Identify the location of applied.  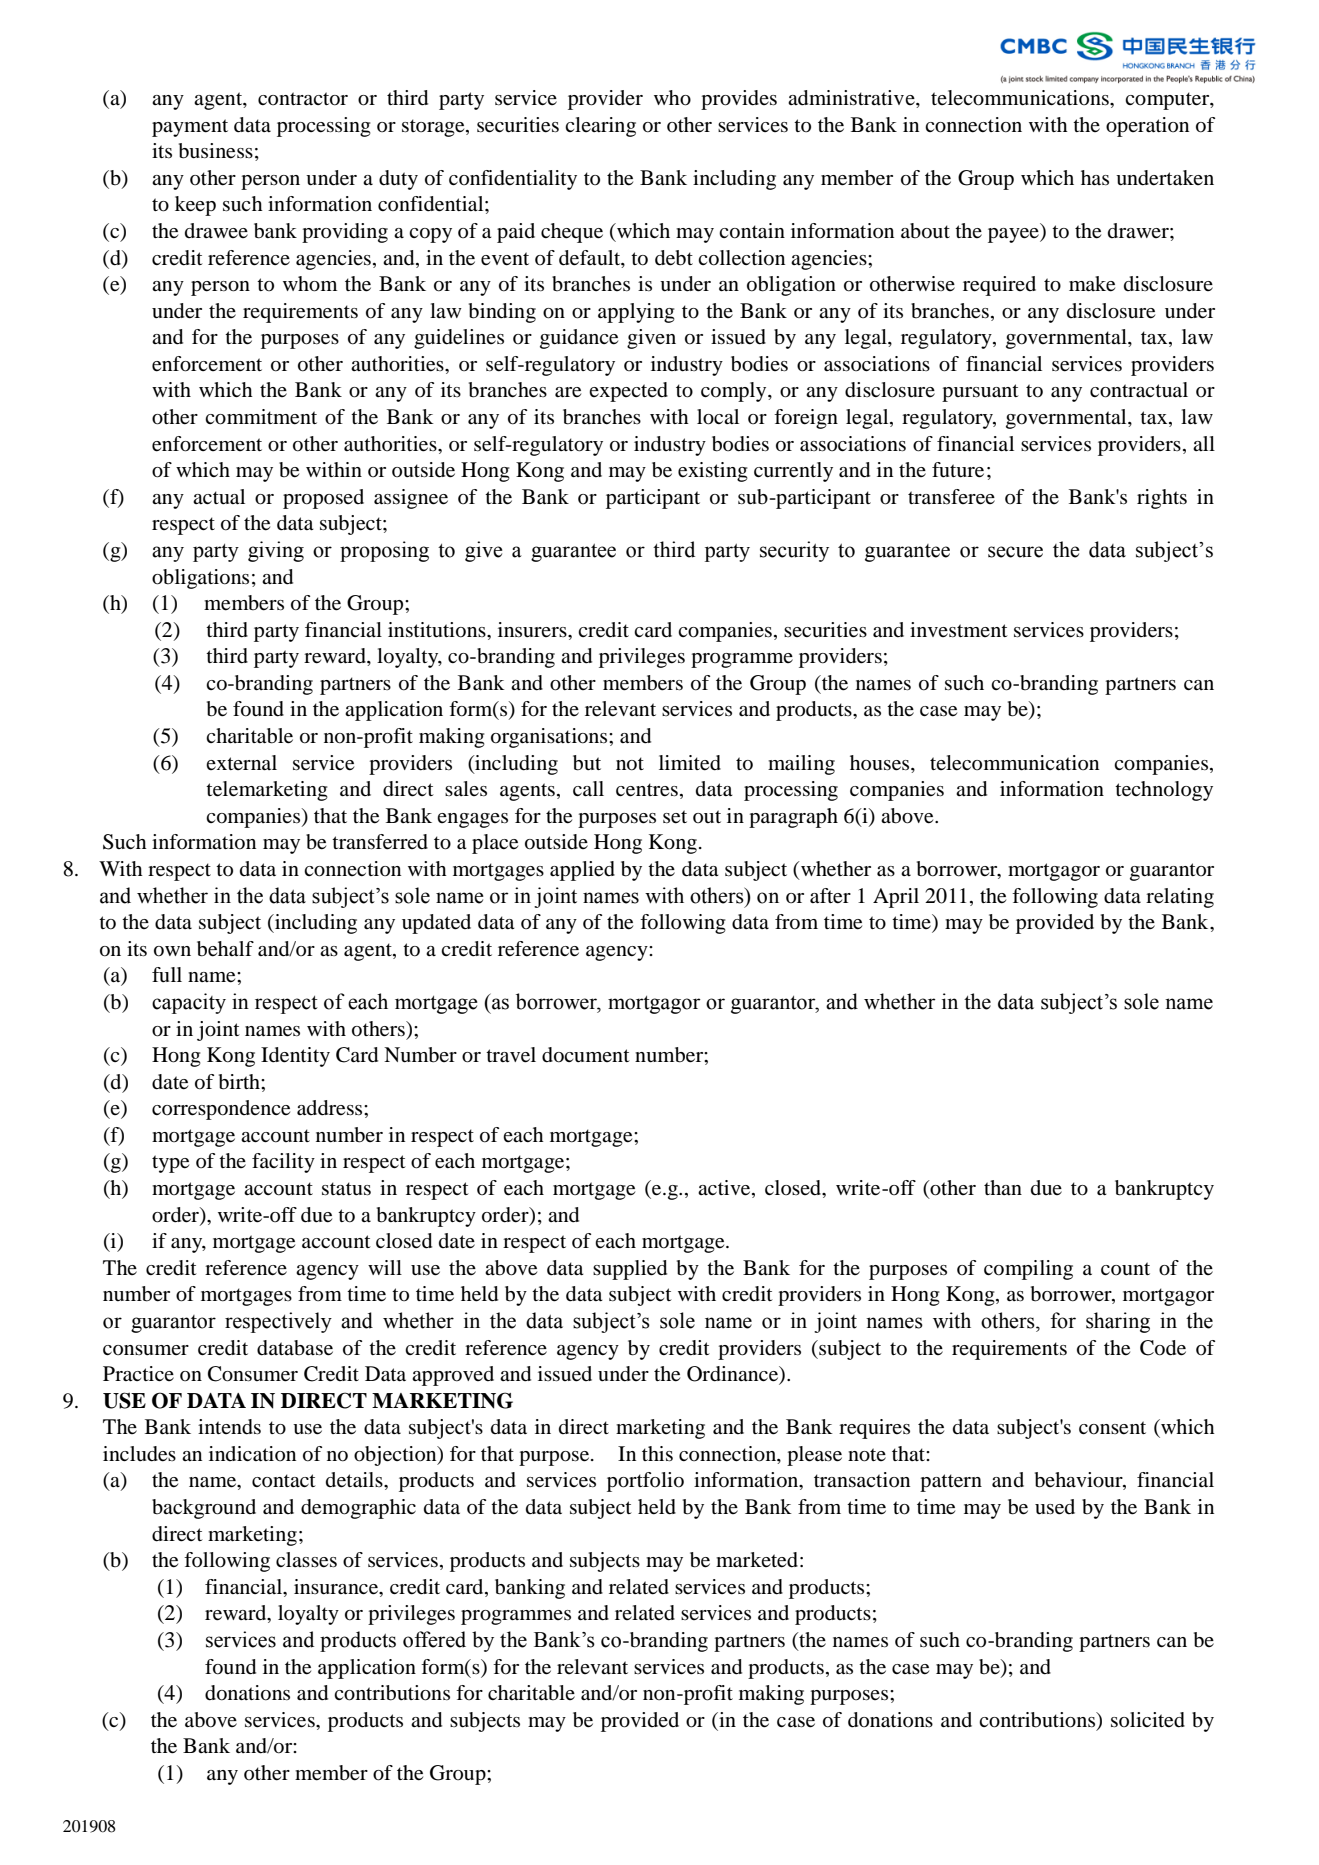
(582, 871).
